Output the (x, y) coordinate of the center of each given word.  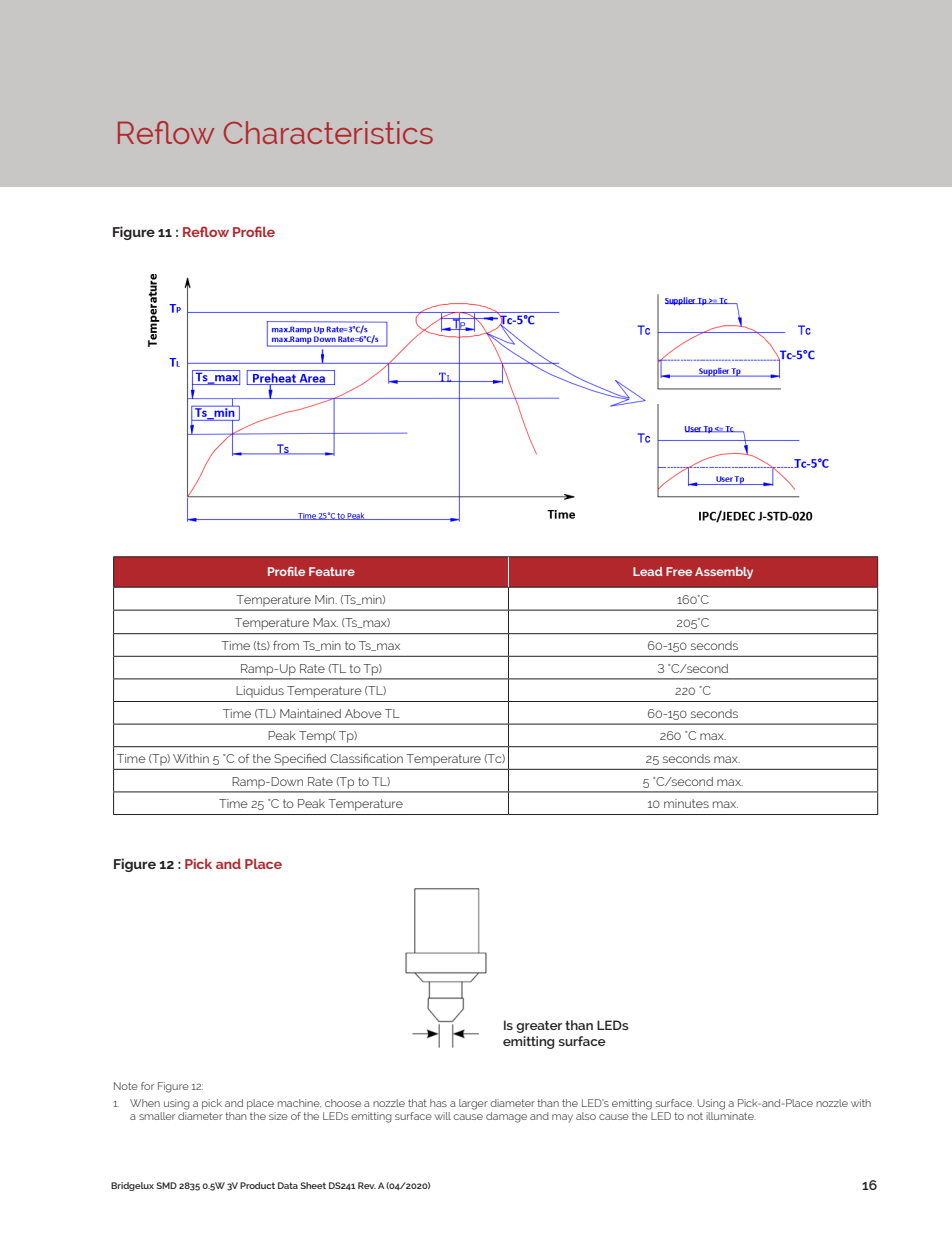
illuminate (731, 1114)
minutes (686, 803)
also (586, 1116)
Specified (300, 759)
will (443, 1116)
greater (539, 1027)
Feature (332, 571)
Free (679, 571)
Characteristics (328, 132)
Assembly (724, 573)
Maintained (310, 713)
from (286, 645)
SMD (166, 1185)
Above (363, 713)
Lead (648, 571)
